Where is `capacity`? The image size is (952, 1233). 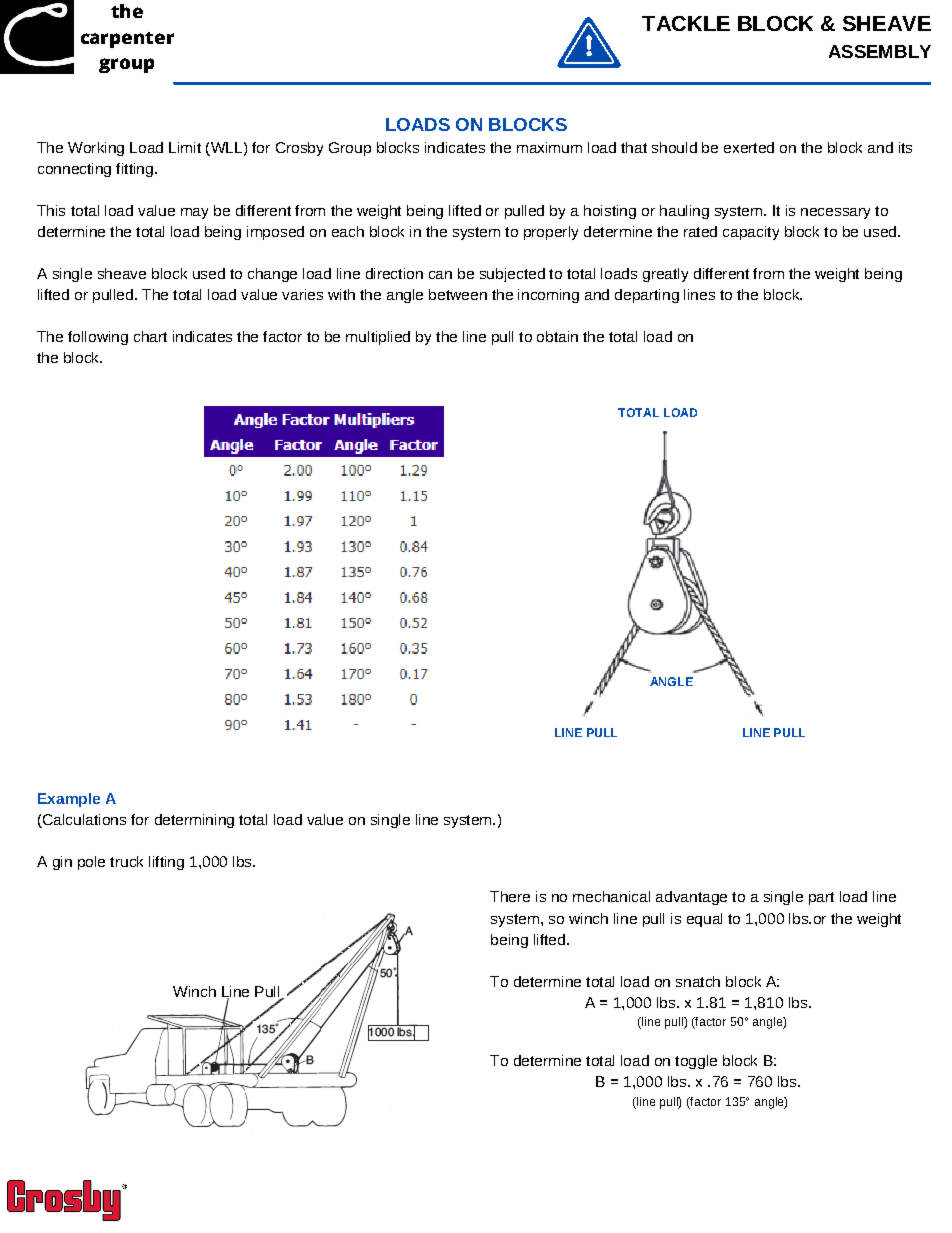 capacity is located at coordinates (751, 233).
